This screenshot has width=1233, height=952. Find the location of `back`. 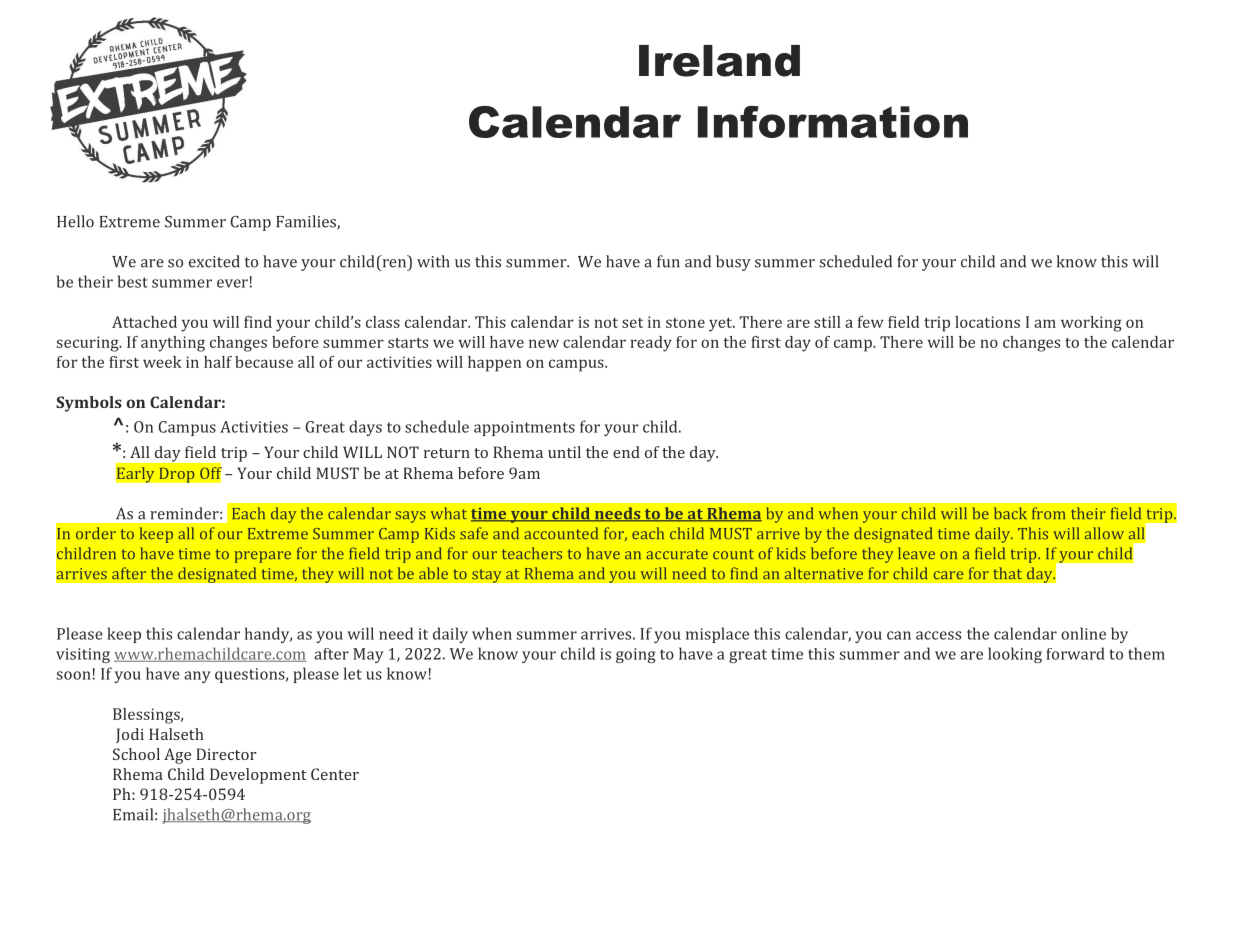

back is located at coordinates (1010, 513).
